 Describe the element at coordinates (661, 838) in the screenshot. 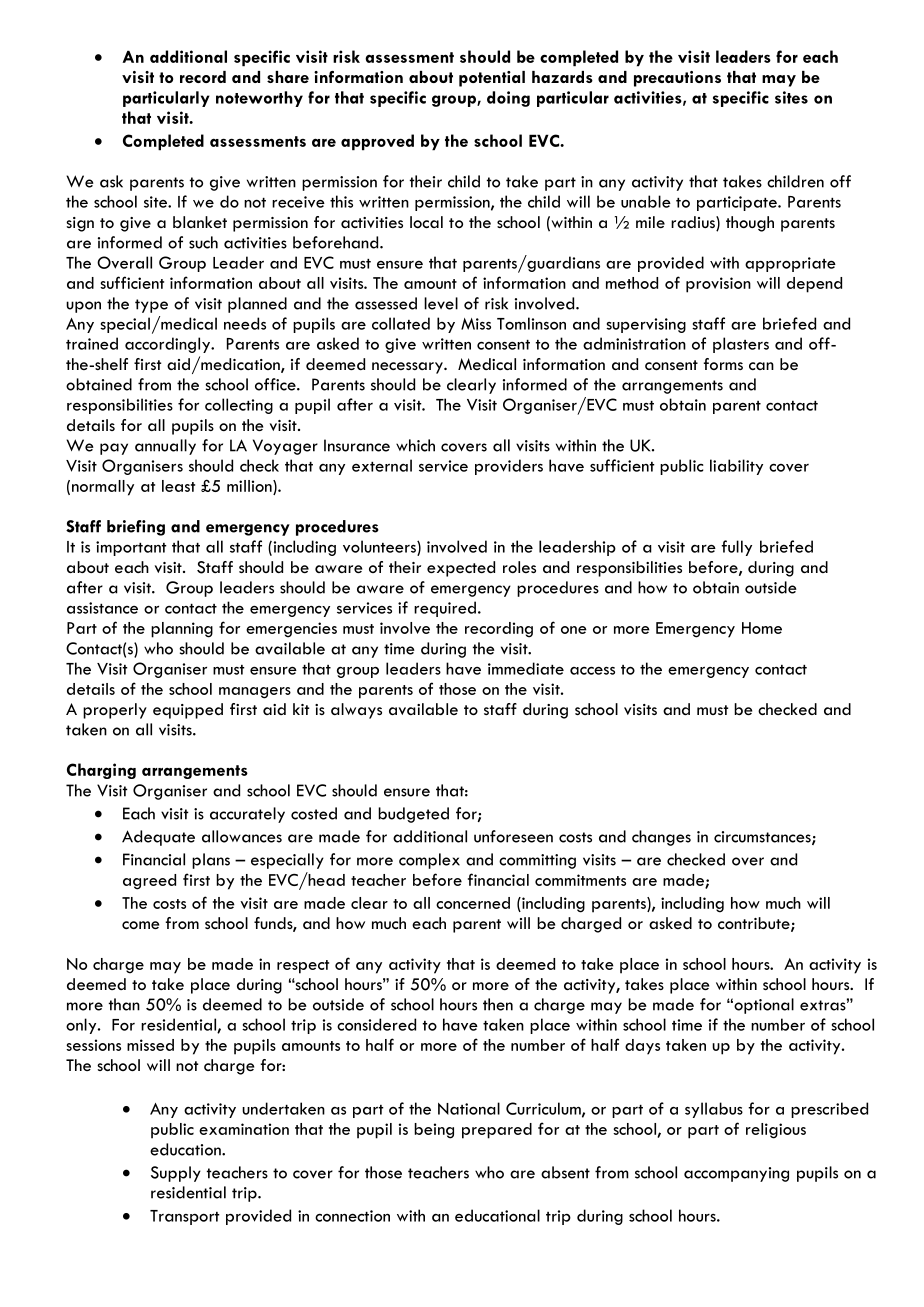

I see `changes` at that location.
